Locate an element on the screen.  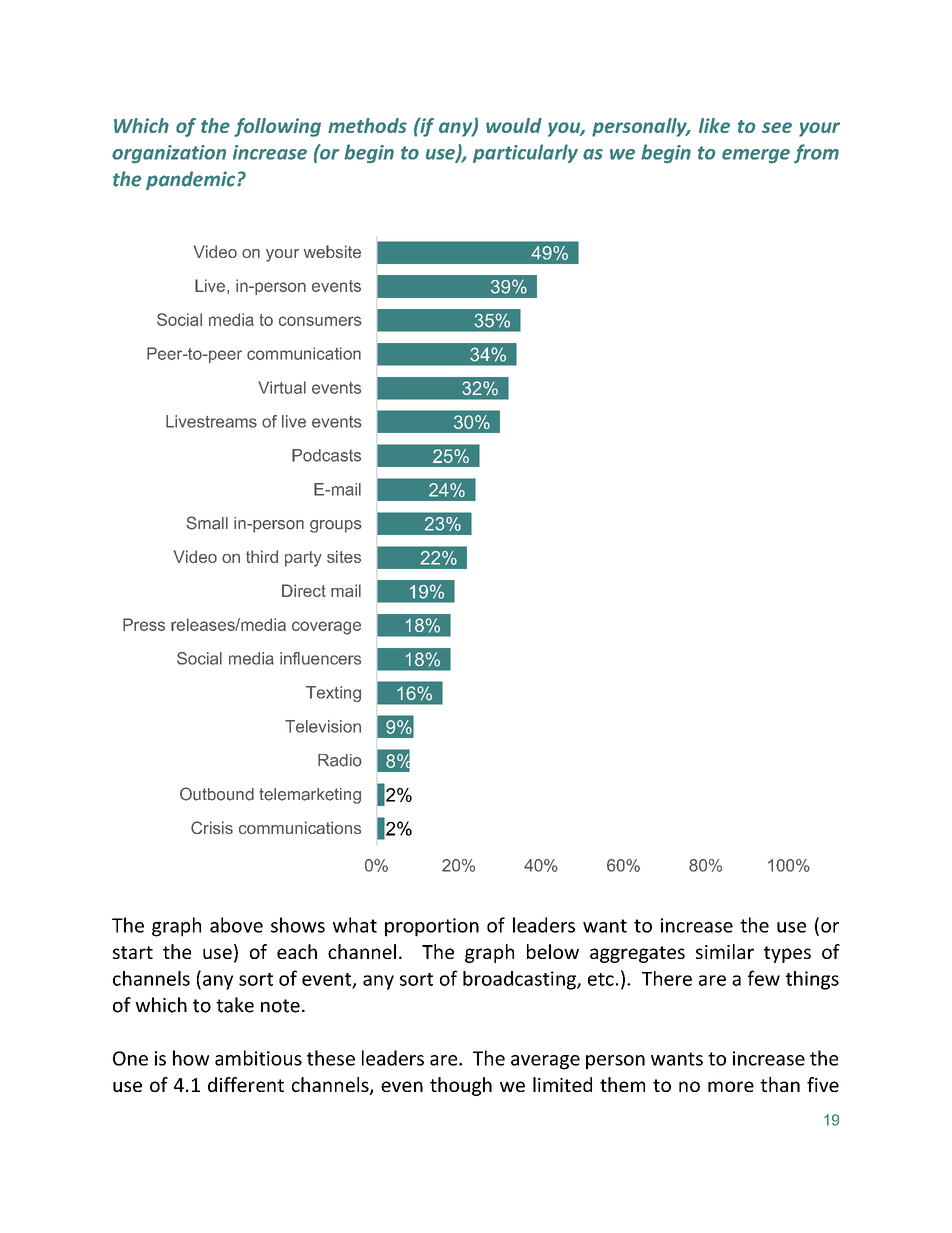
ambitious is located at coordinates (258, 1058).
